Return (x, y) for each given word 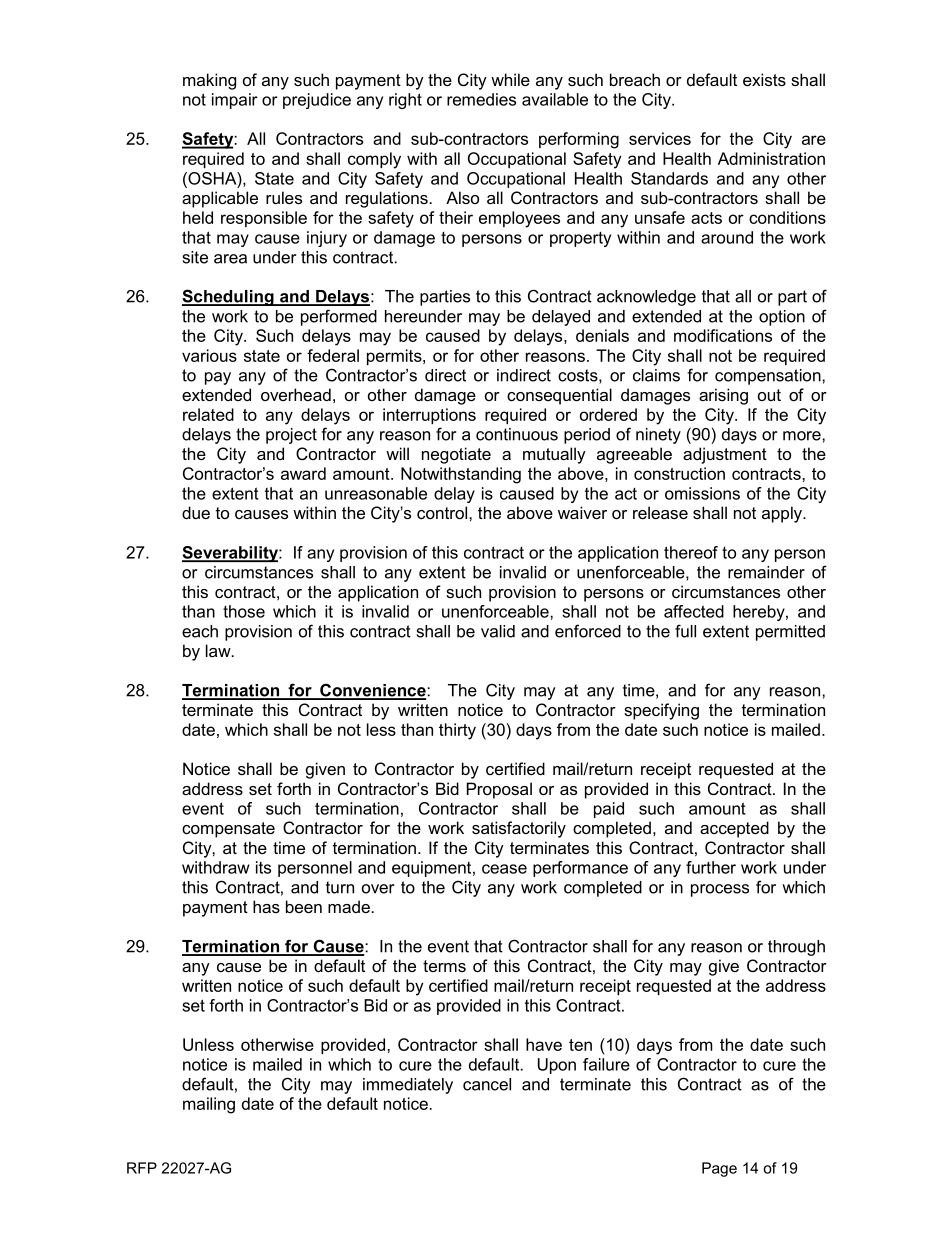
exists (764, 79)
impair (235, 101)
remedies (481, 99)
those (244, 611)
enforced (588, 631)
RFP (142, 1168)
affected (694, 611)
